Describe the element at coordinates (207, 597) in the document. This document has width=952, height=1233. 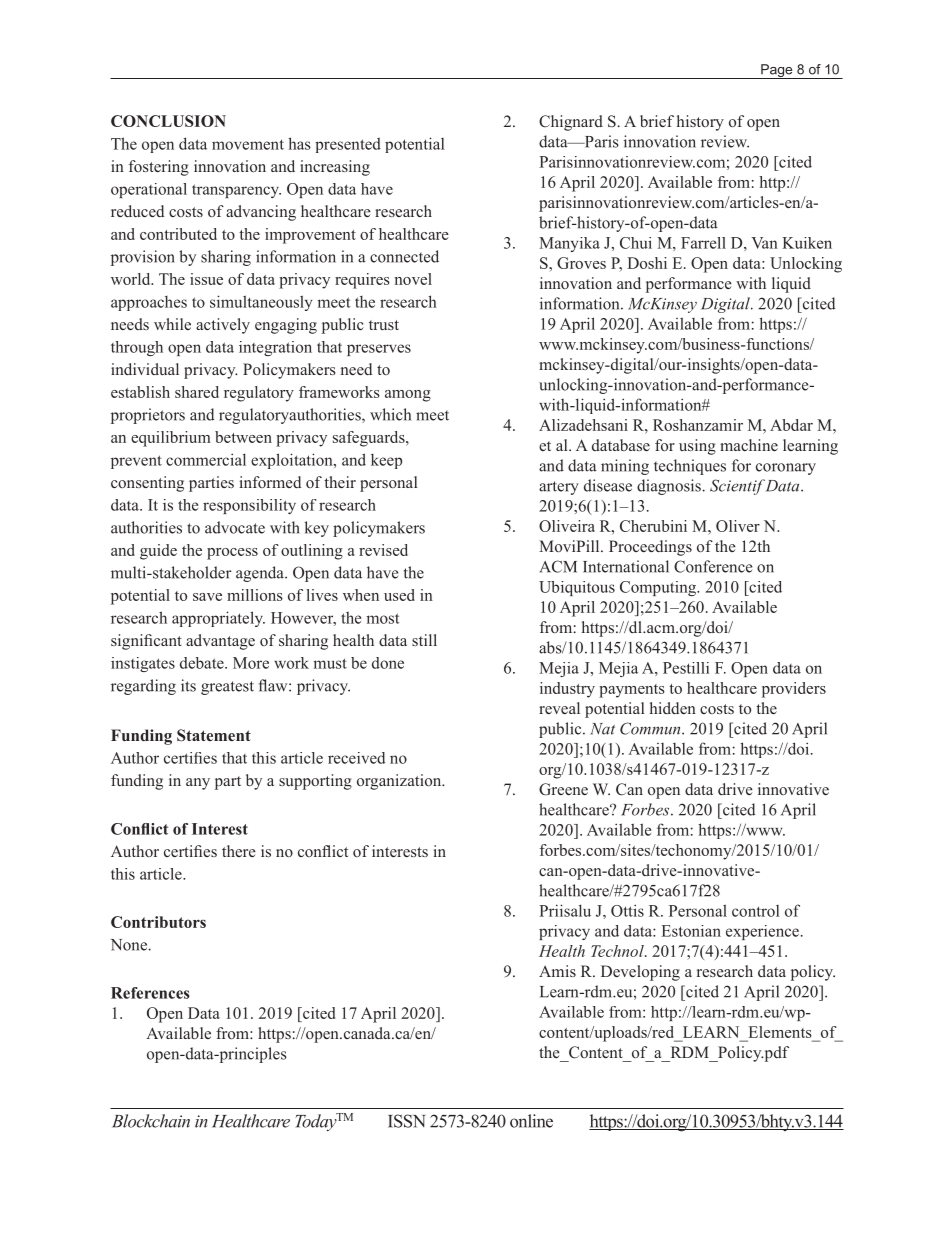
I see `save` at that location.
